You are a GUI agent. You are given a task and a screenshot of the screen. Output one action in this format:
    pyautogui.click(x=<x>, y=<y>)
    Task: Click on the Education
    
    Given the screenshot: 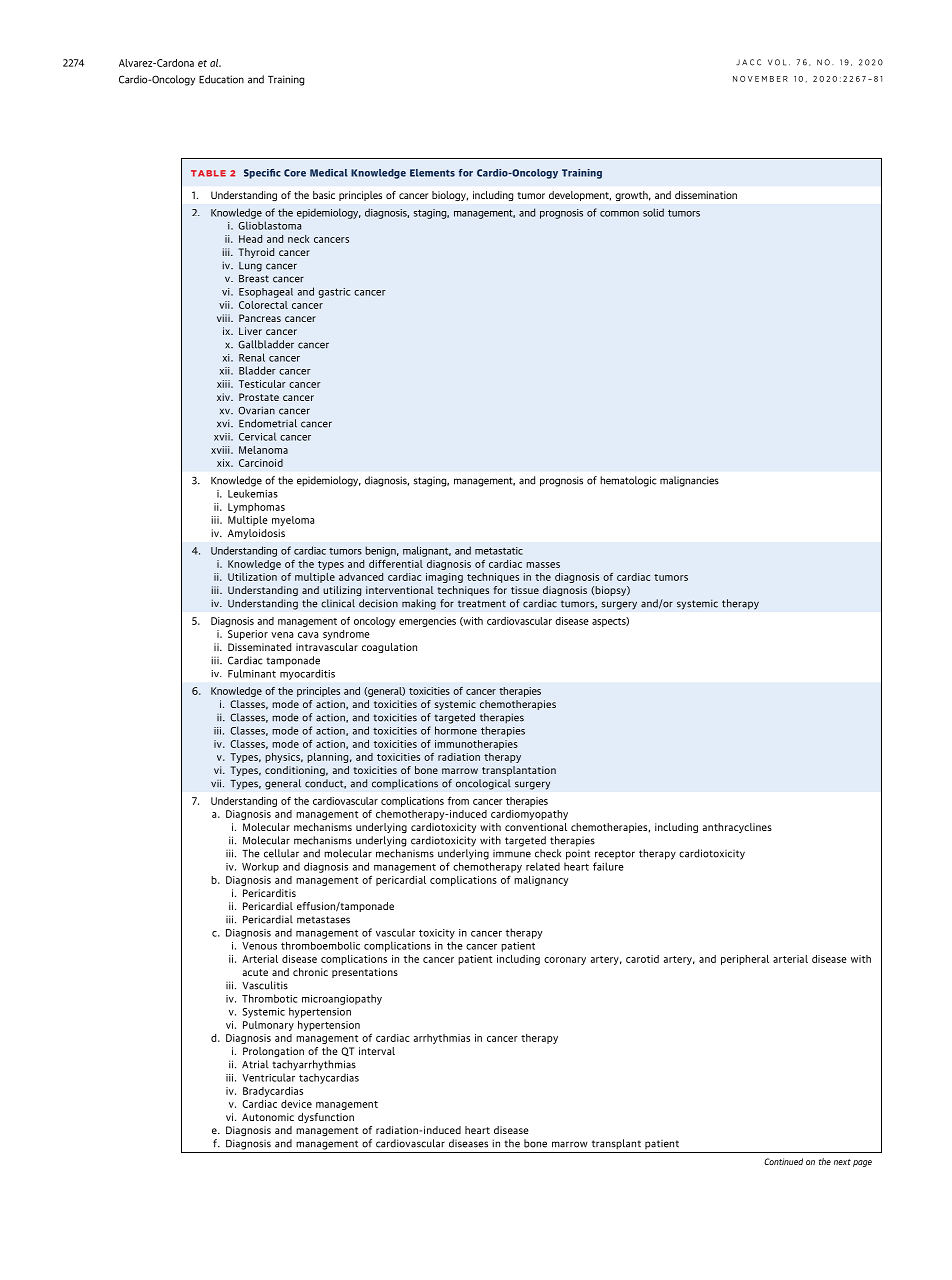 What is the action you would take?
    pyautogui.click(x=221, y=79)
